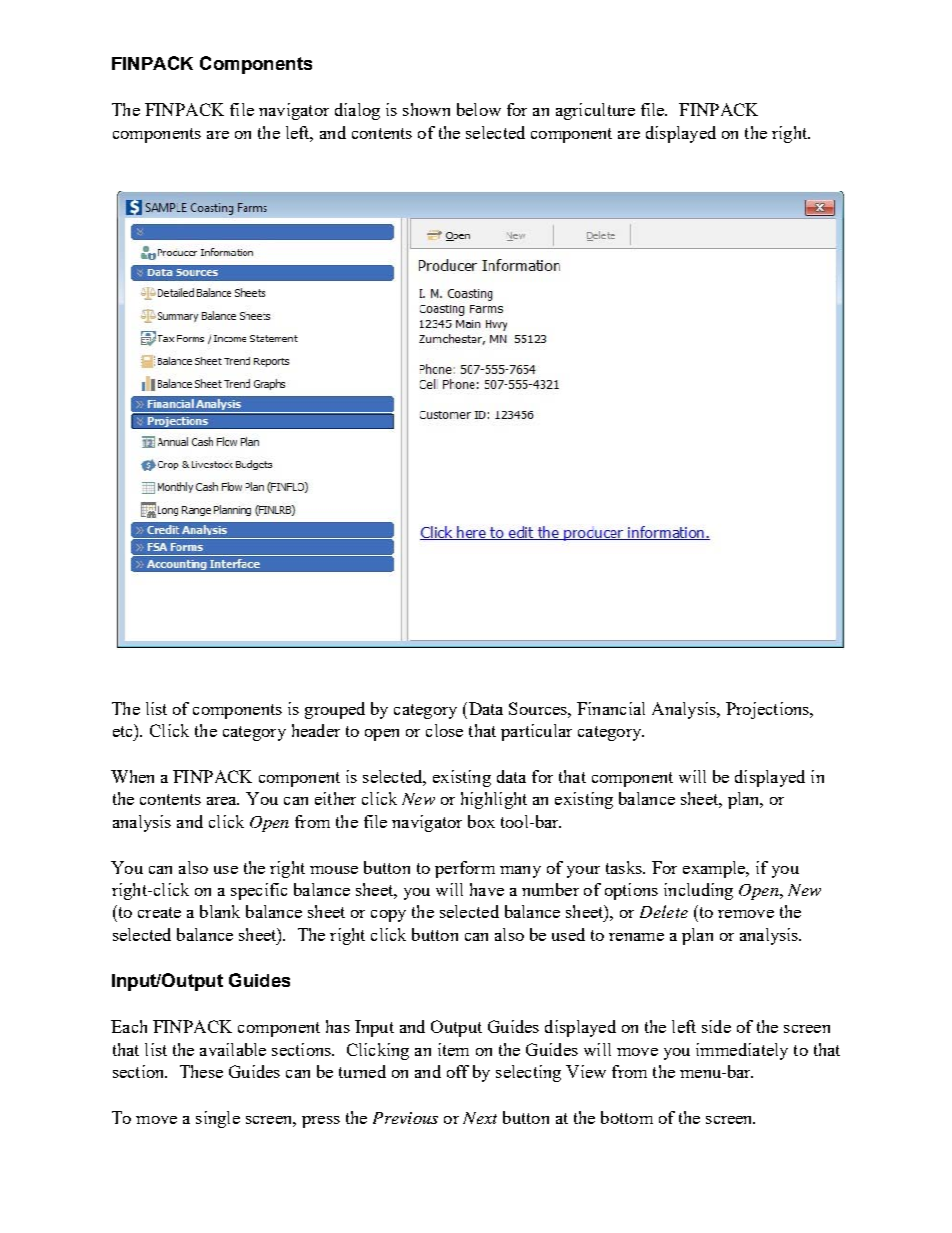  Describe the element at coordinates (223, 801) in the screenshot. I see `area` at that location.
